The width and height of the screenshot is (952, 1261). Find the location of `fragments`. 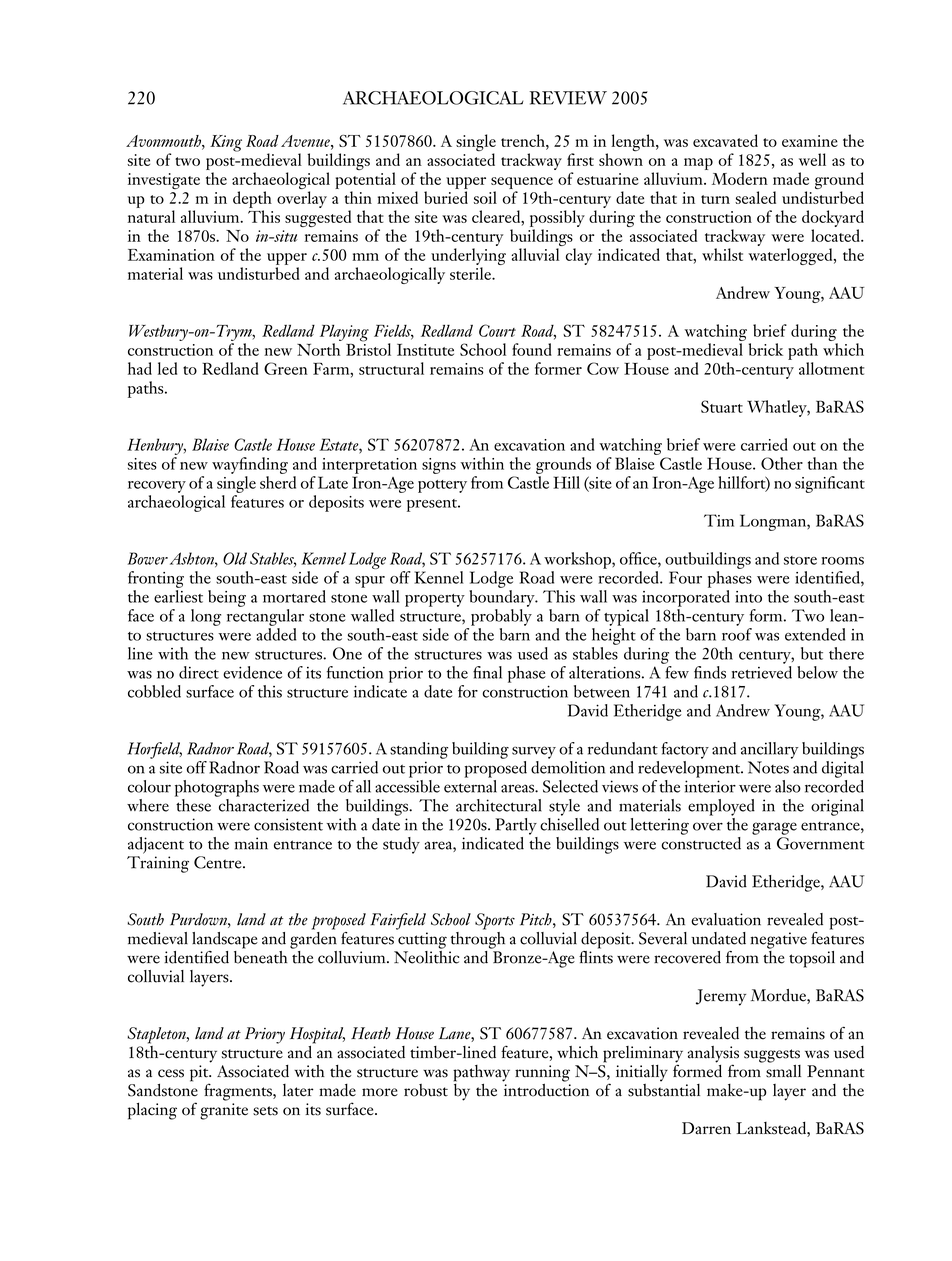

fragments is located at coordinates (239, 1092).
